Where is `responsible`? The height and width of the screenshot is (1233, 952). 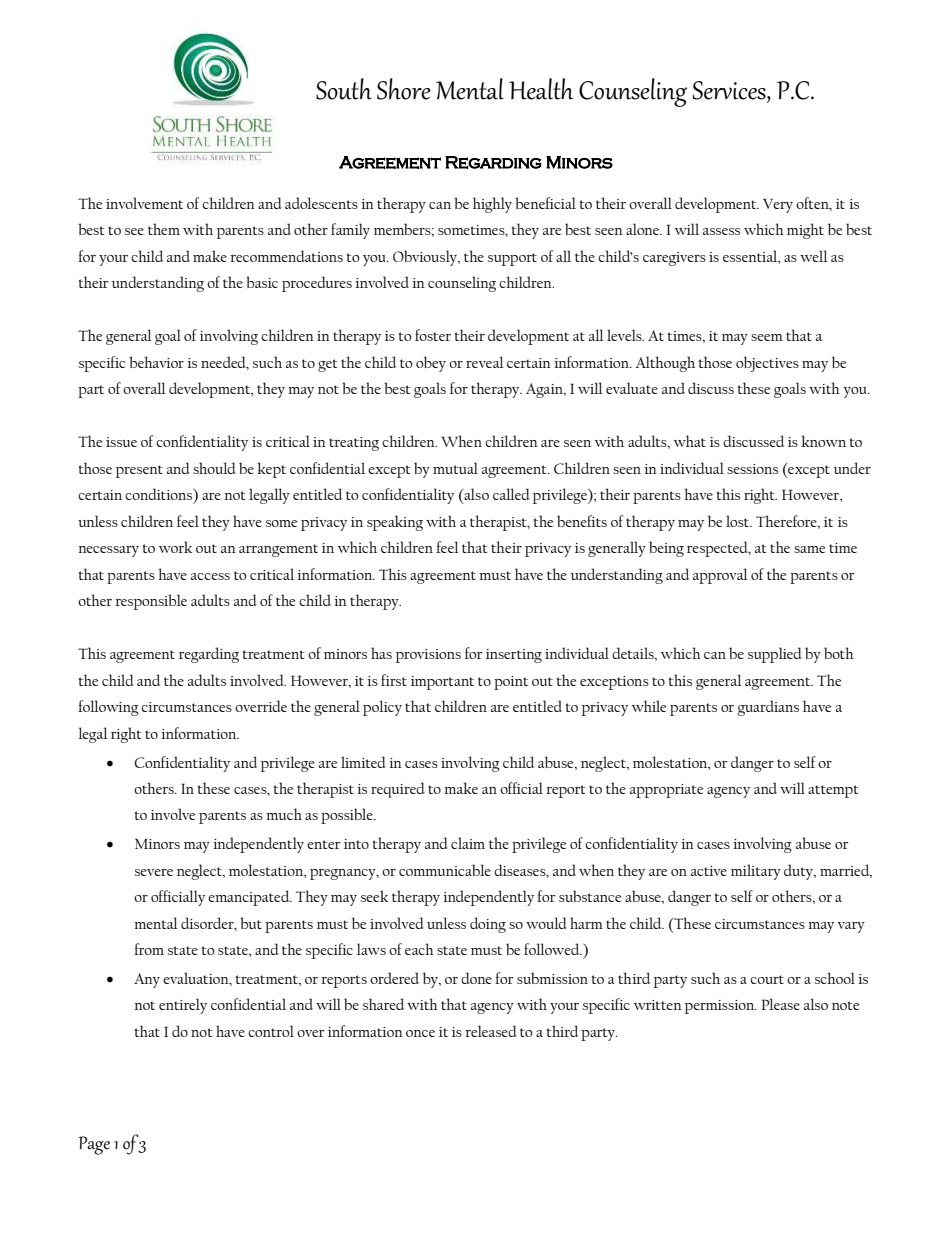
responsible is located at coordinates (151, 602).
